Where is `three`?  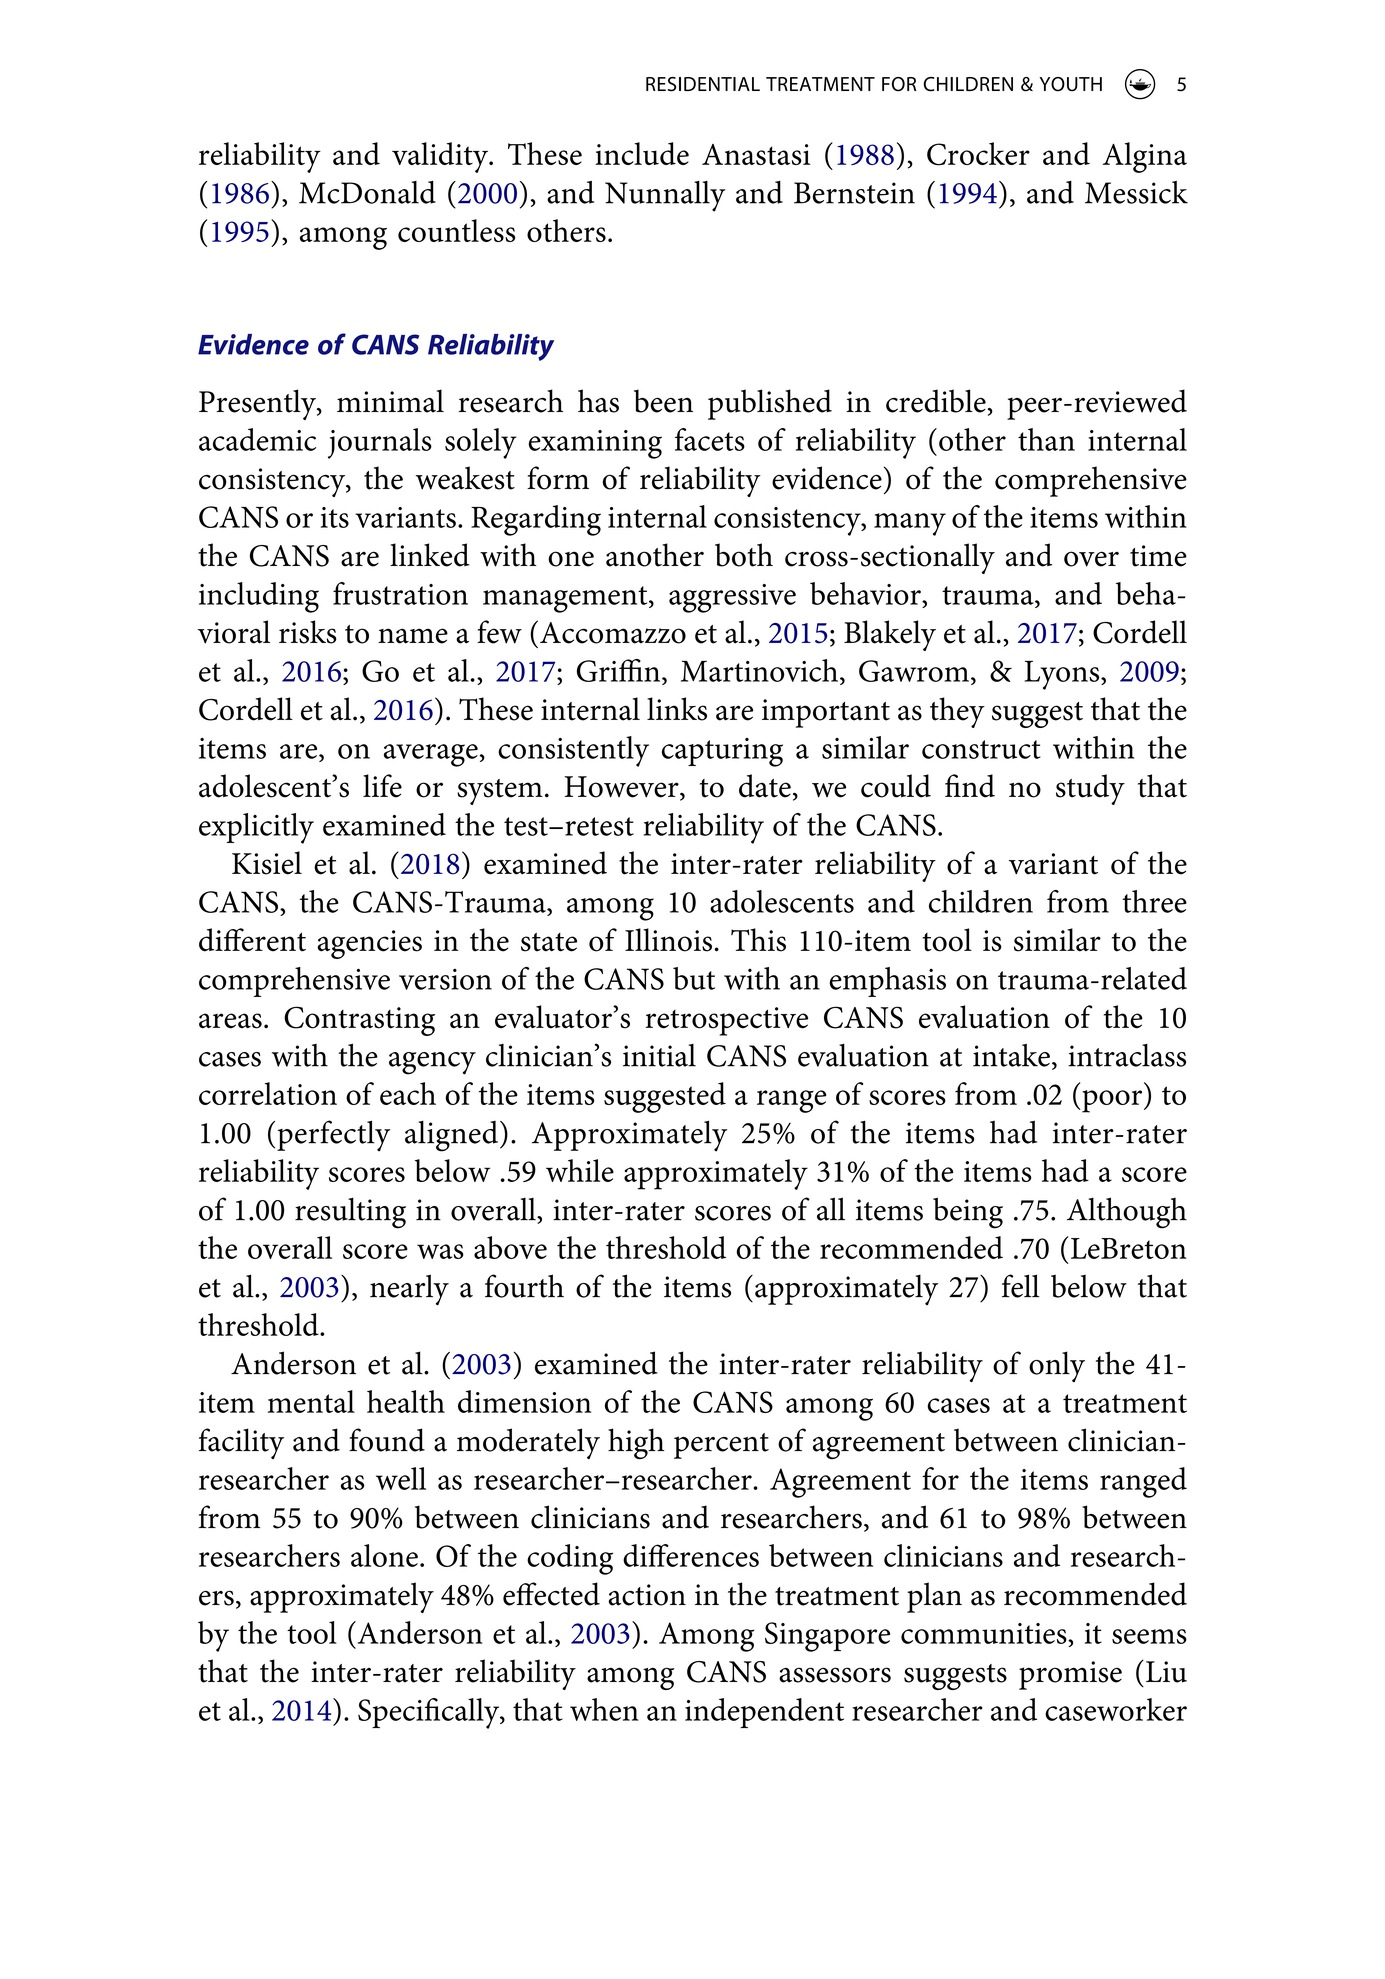
three is located at coordinates (1154, 901).
